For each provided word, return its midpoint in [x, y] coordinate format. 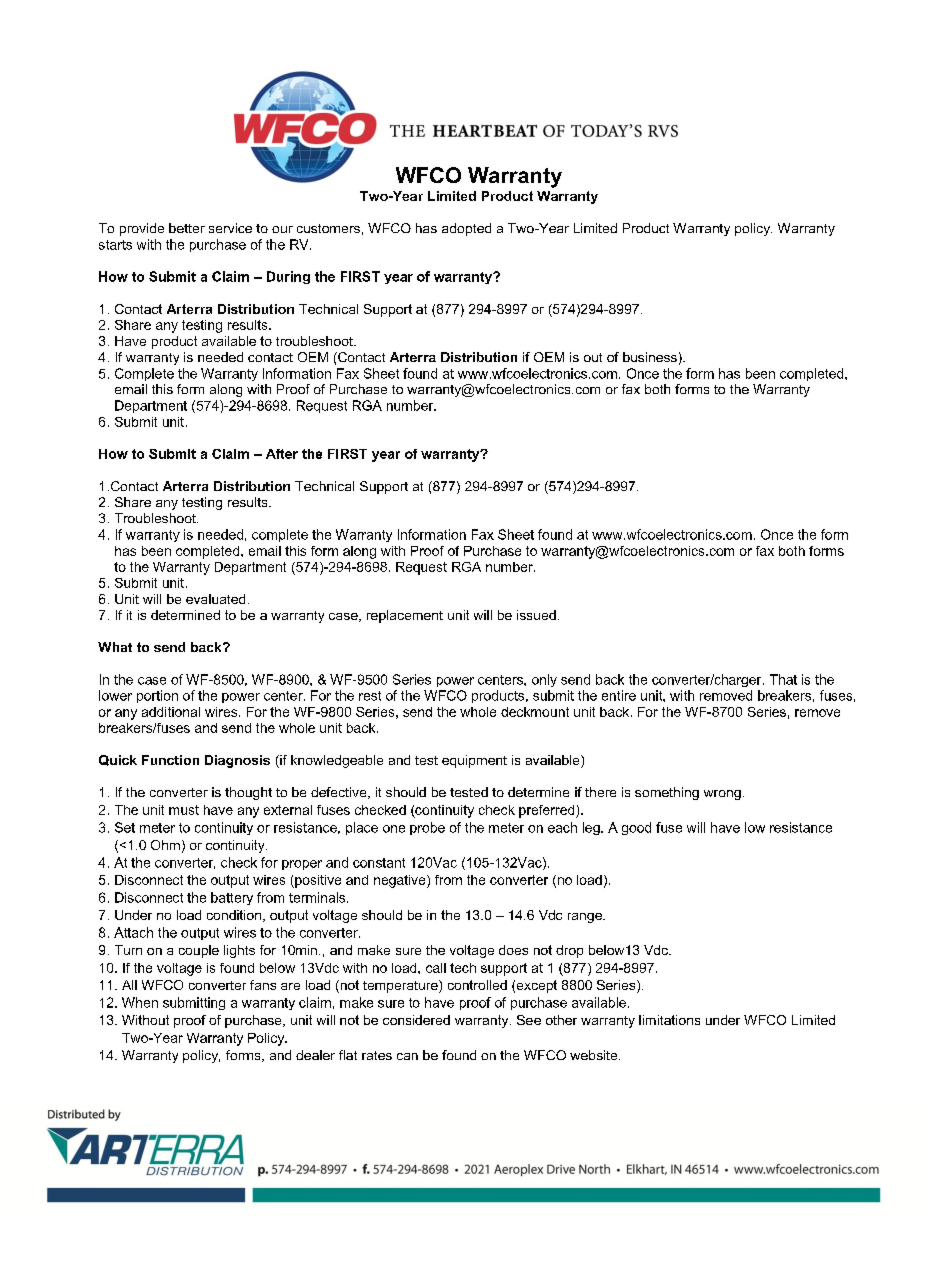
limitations [669, 1020]
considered [416, 1020]
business [650, 357]
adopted [466, 229]
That [783, 679]
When [140, 1002]
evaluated [215, 599]
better [187, 228]
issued [536, 615]
